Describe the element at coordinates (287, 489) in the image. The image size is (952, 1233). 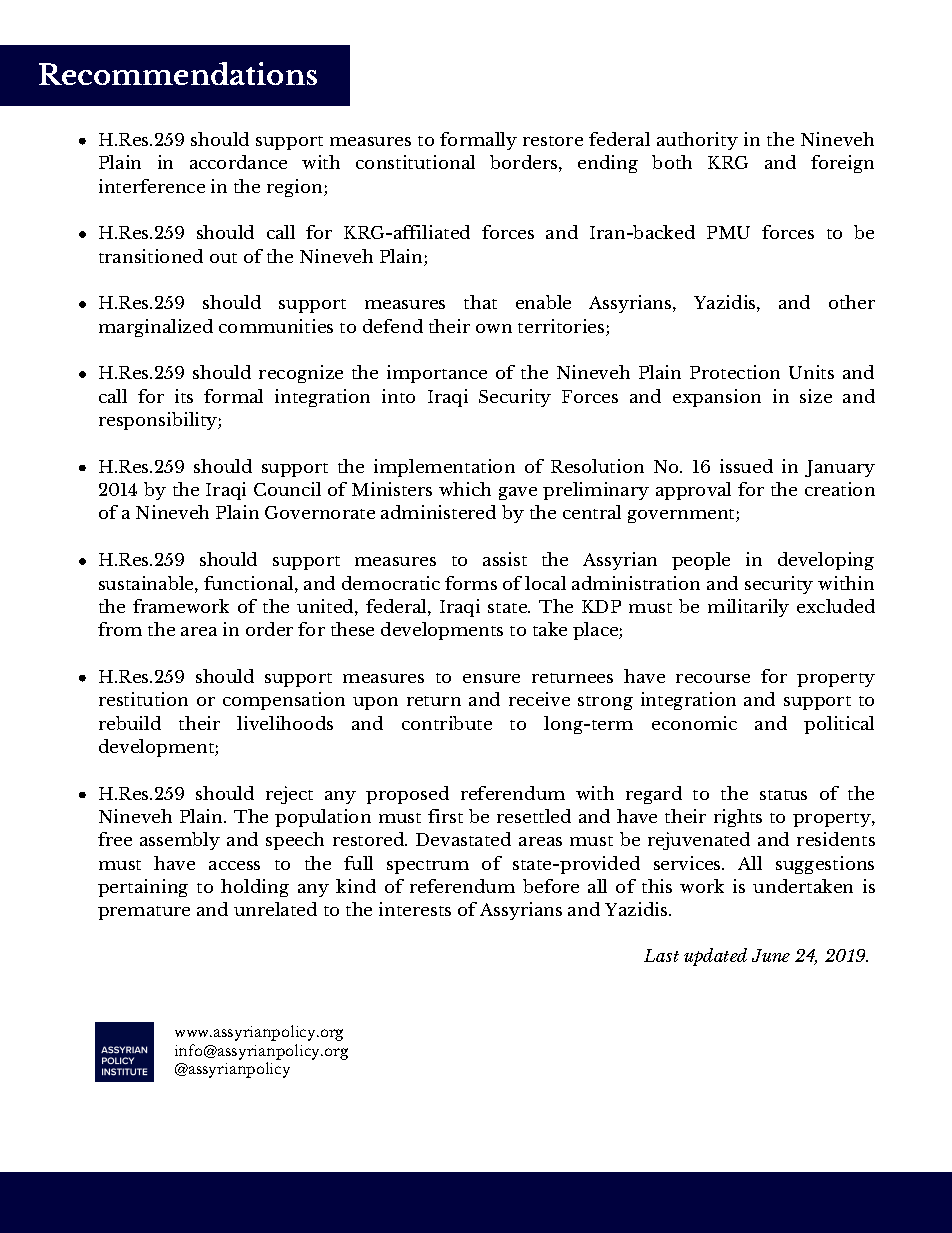
I see `Council` at that location.
